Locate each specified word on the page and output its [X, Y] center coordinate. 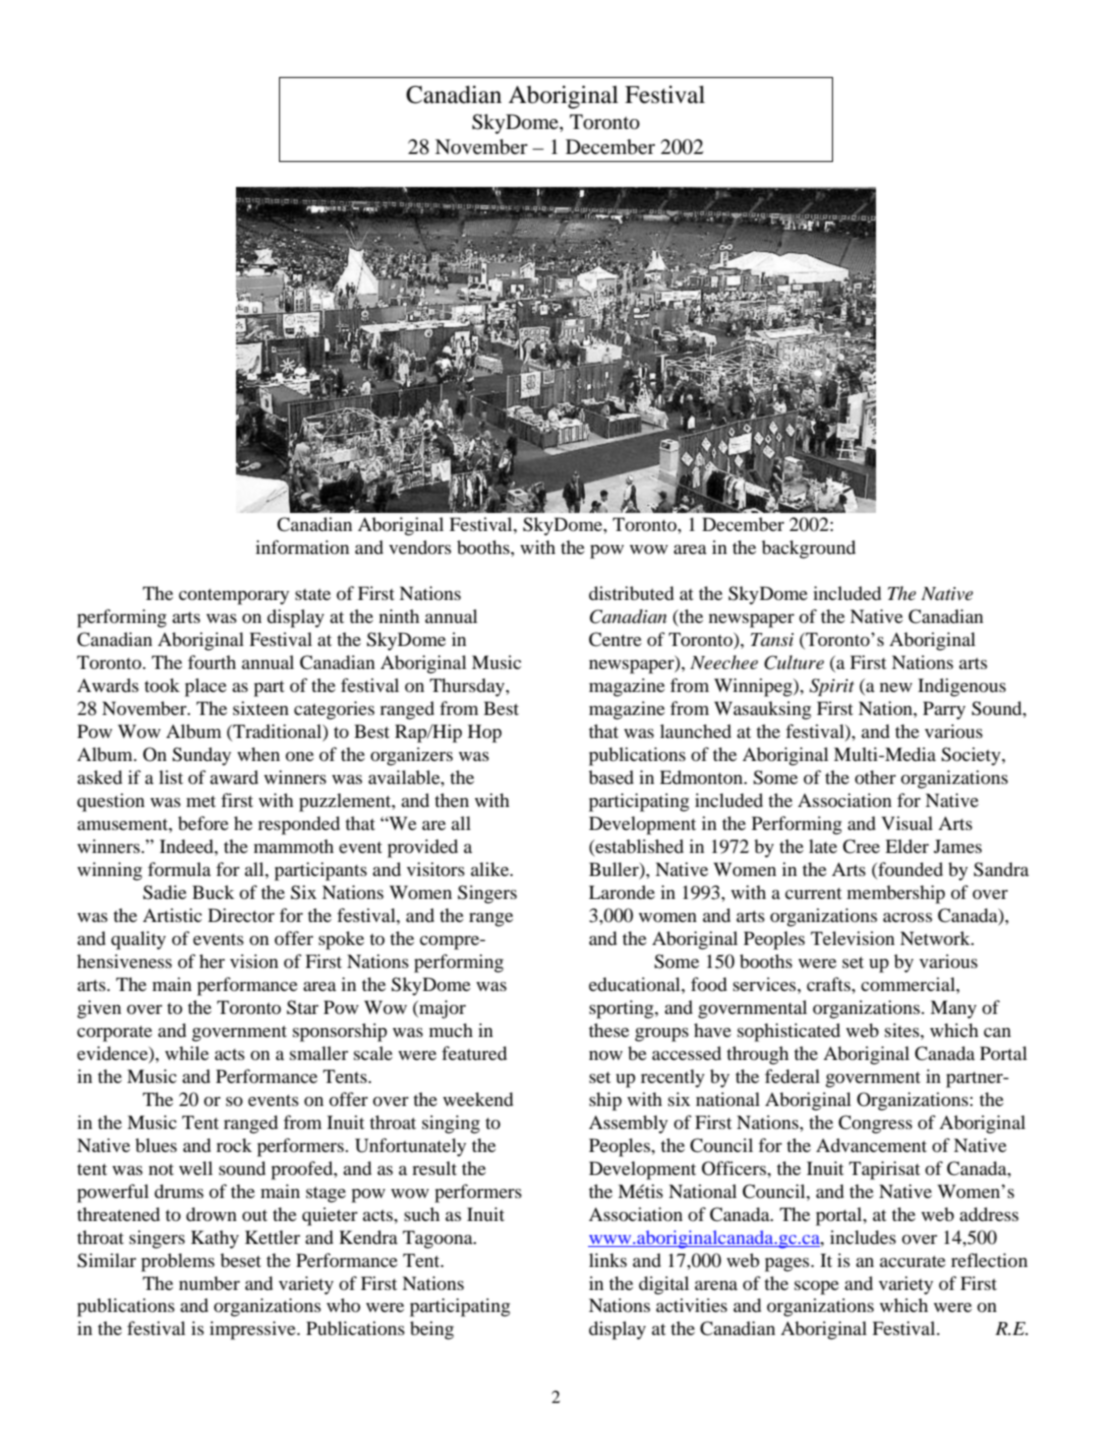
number [209, 1283]
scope [816, 1288]
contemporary [234, 597]
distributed [631, 593]
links [608, 1260]
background [809, 549]
